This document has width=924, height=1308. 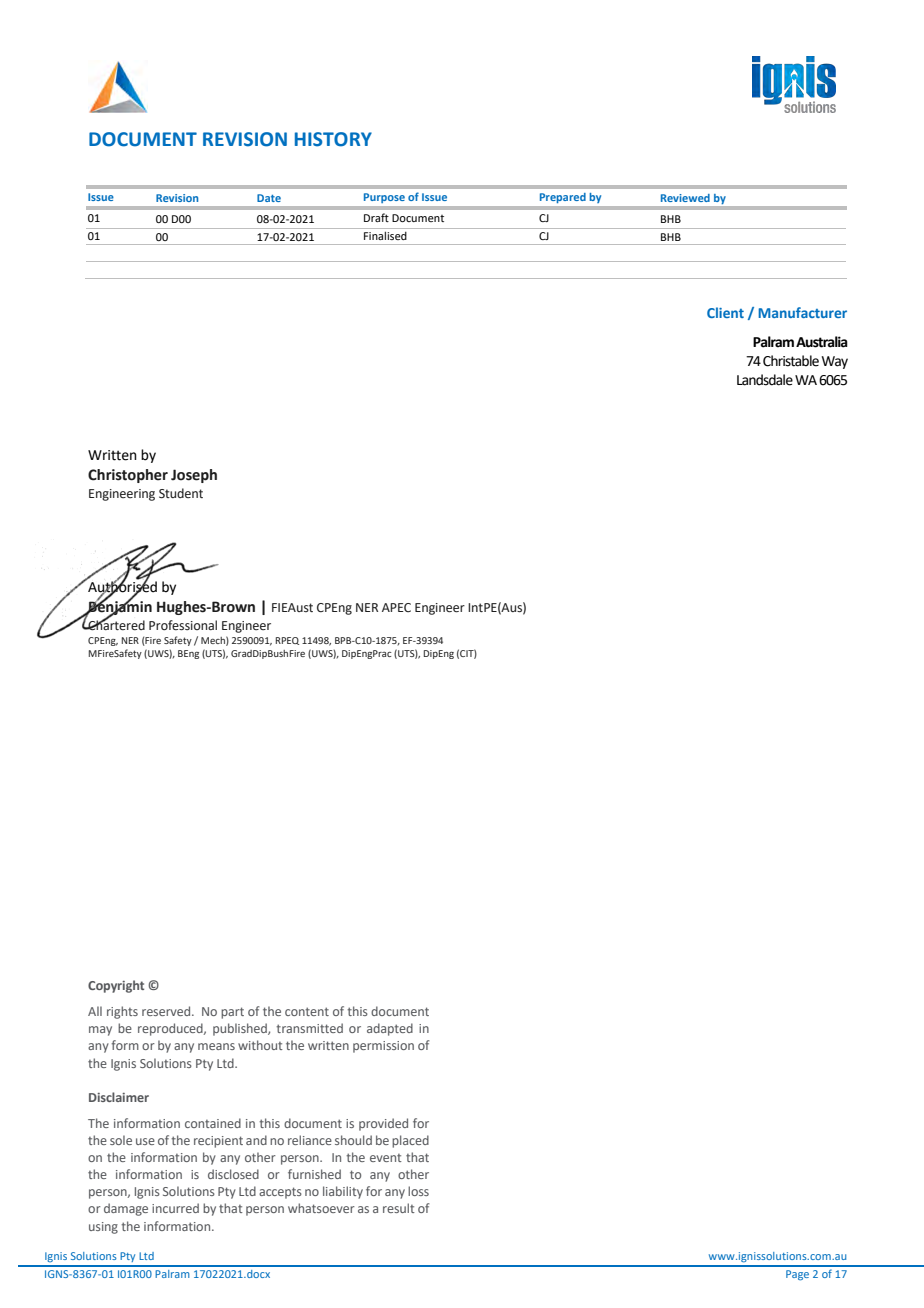 I want to click on incurred, so click(x=175, y=1208).
